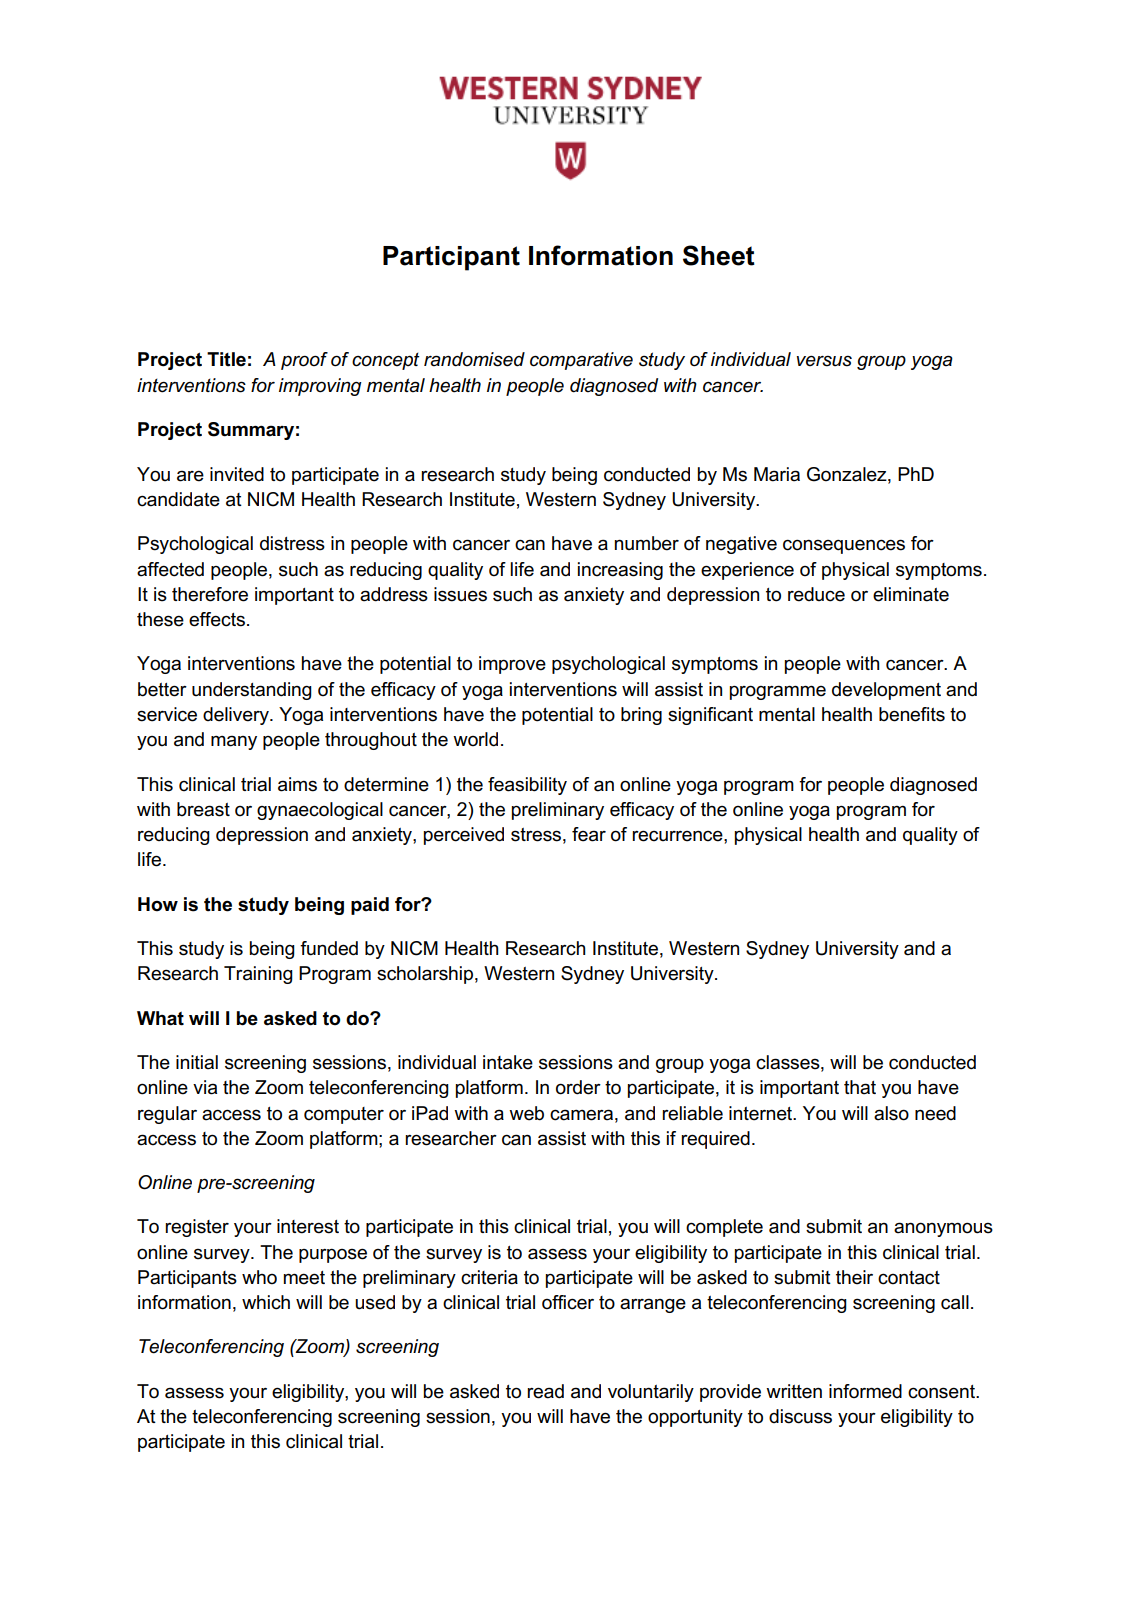 Image resolution: width=1137 pixels, height=1608 pixels. What do you see at coordinates (226, 359) in the screenshot?
I see `Title` at bounding box center [226, 359].
